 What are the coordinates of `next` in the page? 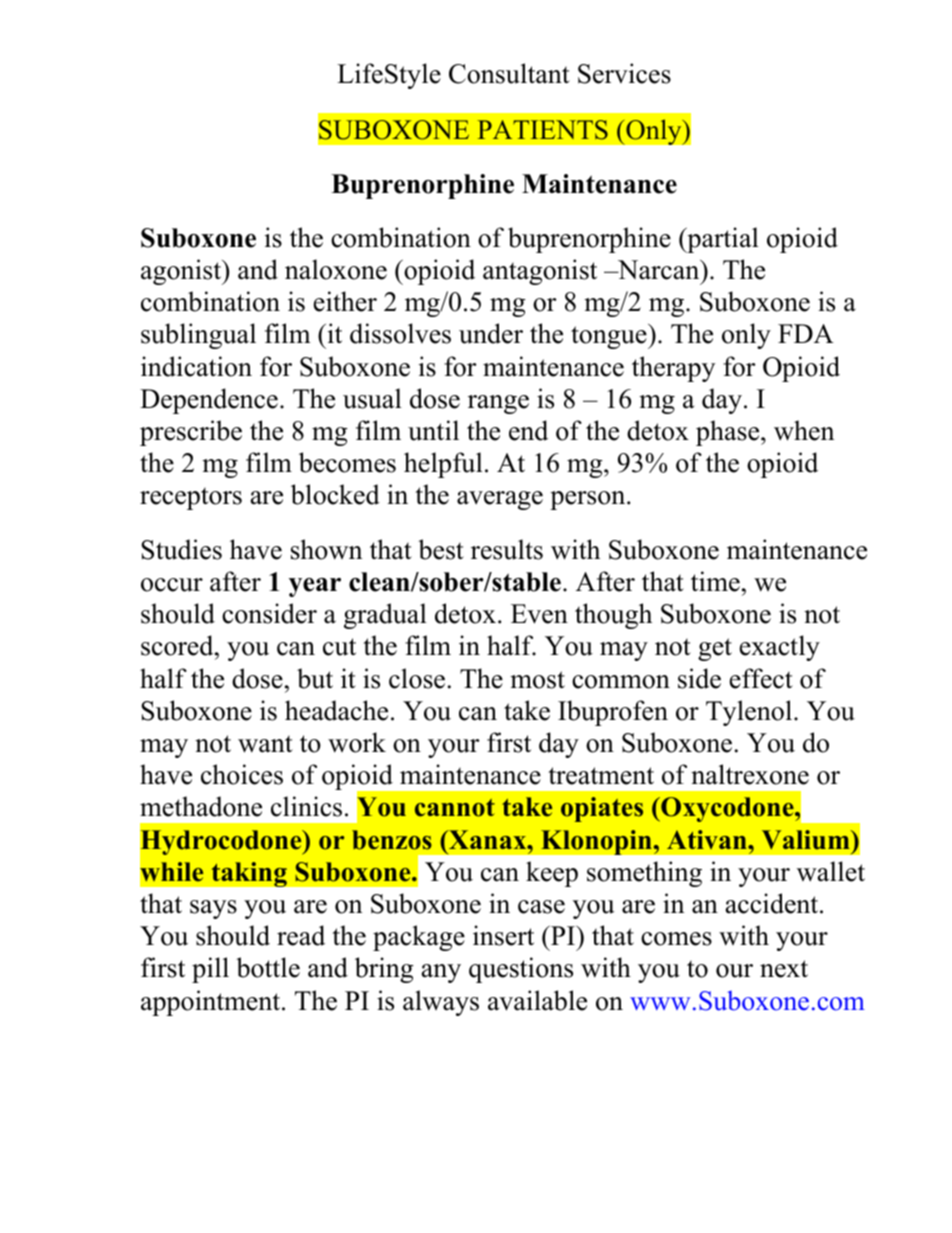 It's located at (784, 969).
